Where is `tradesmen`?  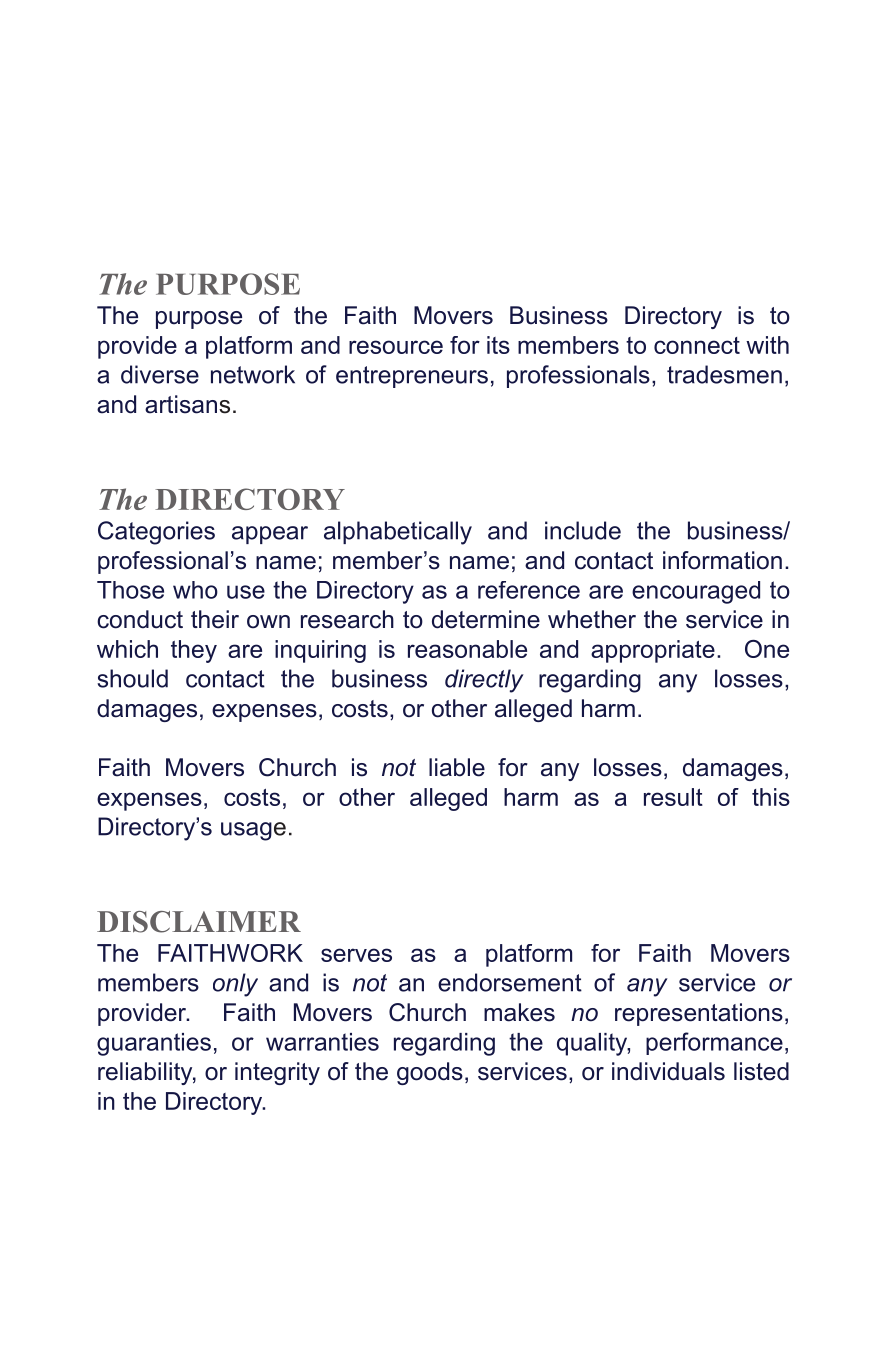 tradesmen is located at coordinates (724, 374).
